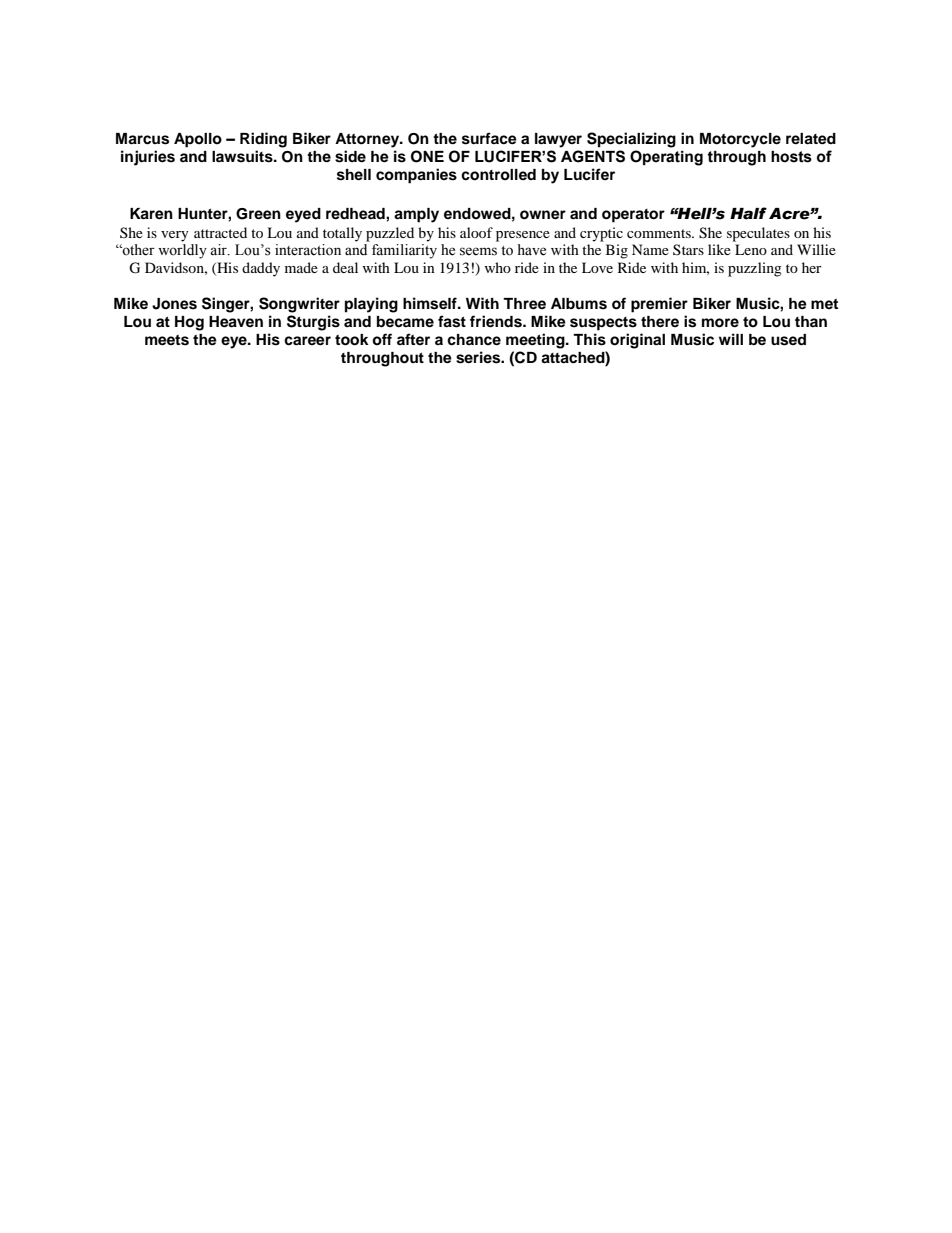 This page has width=952, height=1233. I want to click on Motorcycle, so click(740, 140).
